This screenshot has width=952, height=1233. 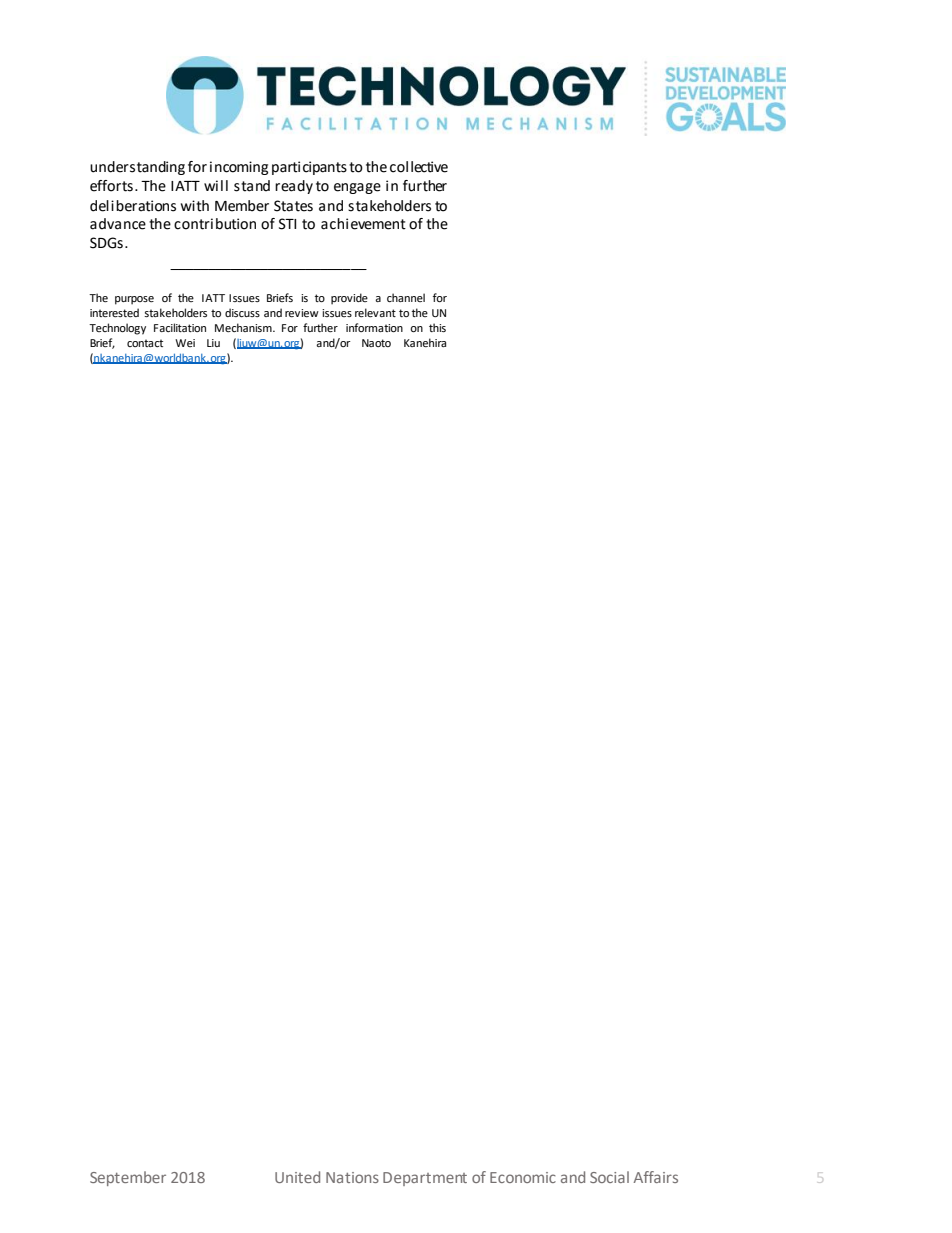 What do you see at coordinates (419, 167) in the screenshot?
I see `collective` at bounding box center [419, 167].
